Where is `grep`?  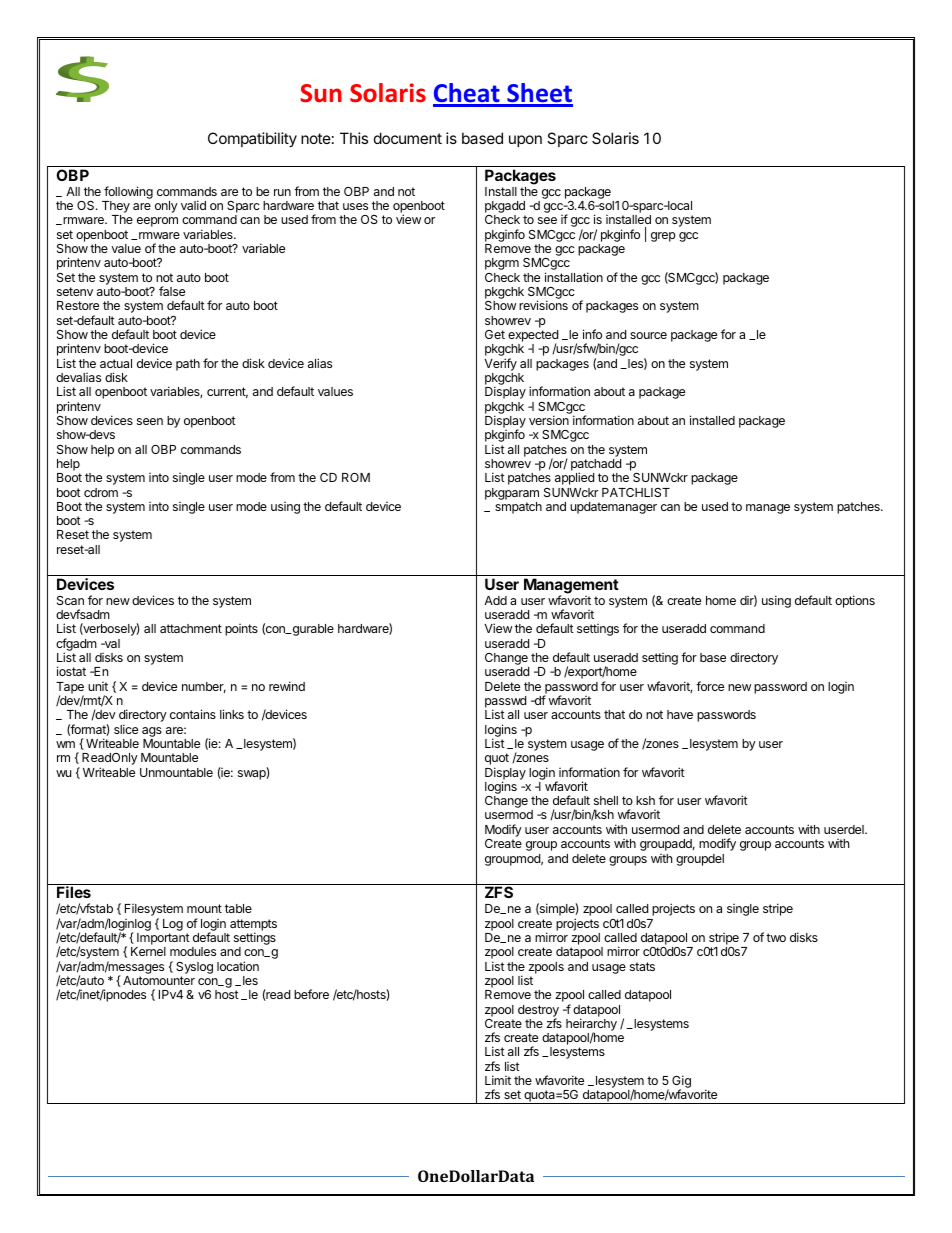
grep is located at coordinates (663, 237).
